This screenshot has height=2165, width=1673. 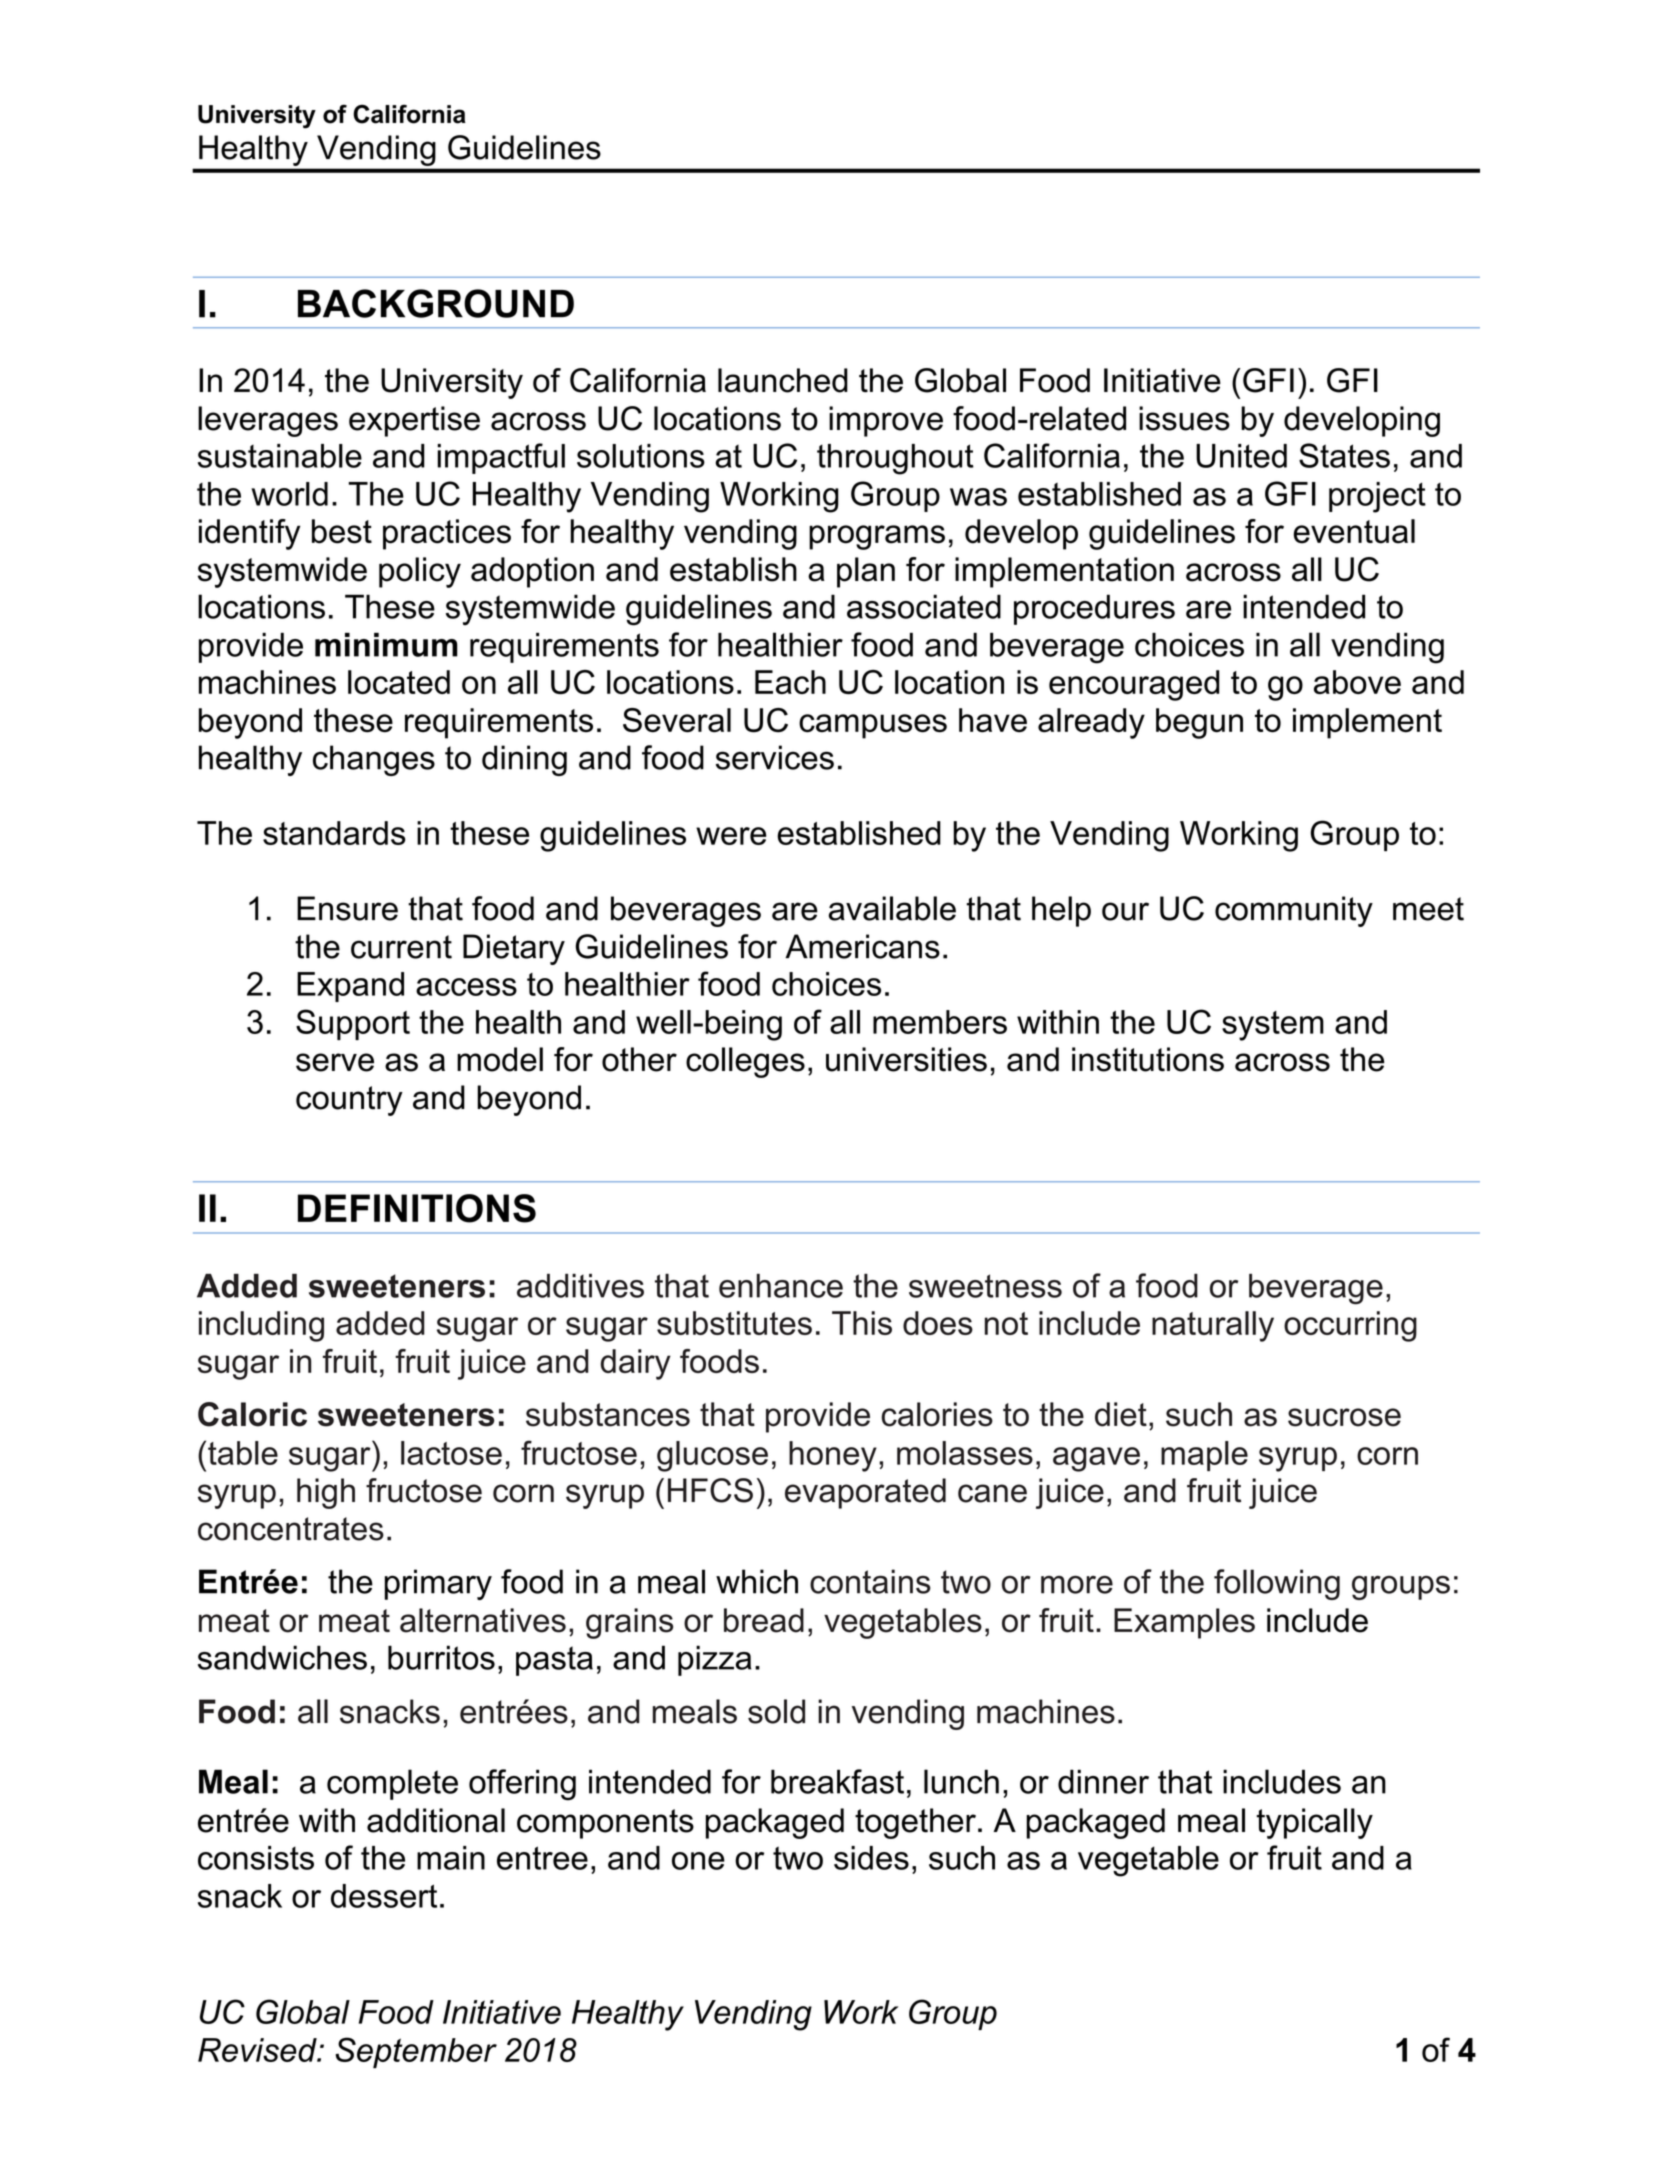 What do you see at coordinates (436, 303) in the screenshot?
I see `BACKGROUND` at bounding box center [436, 303].
